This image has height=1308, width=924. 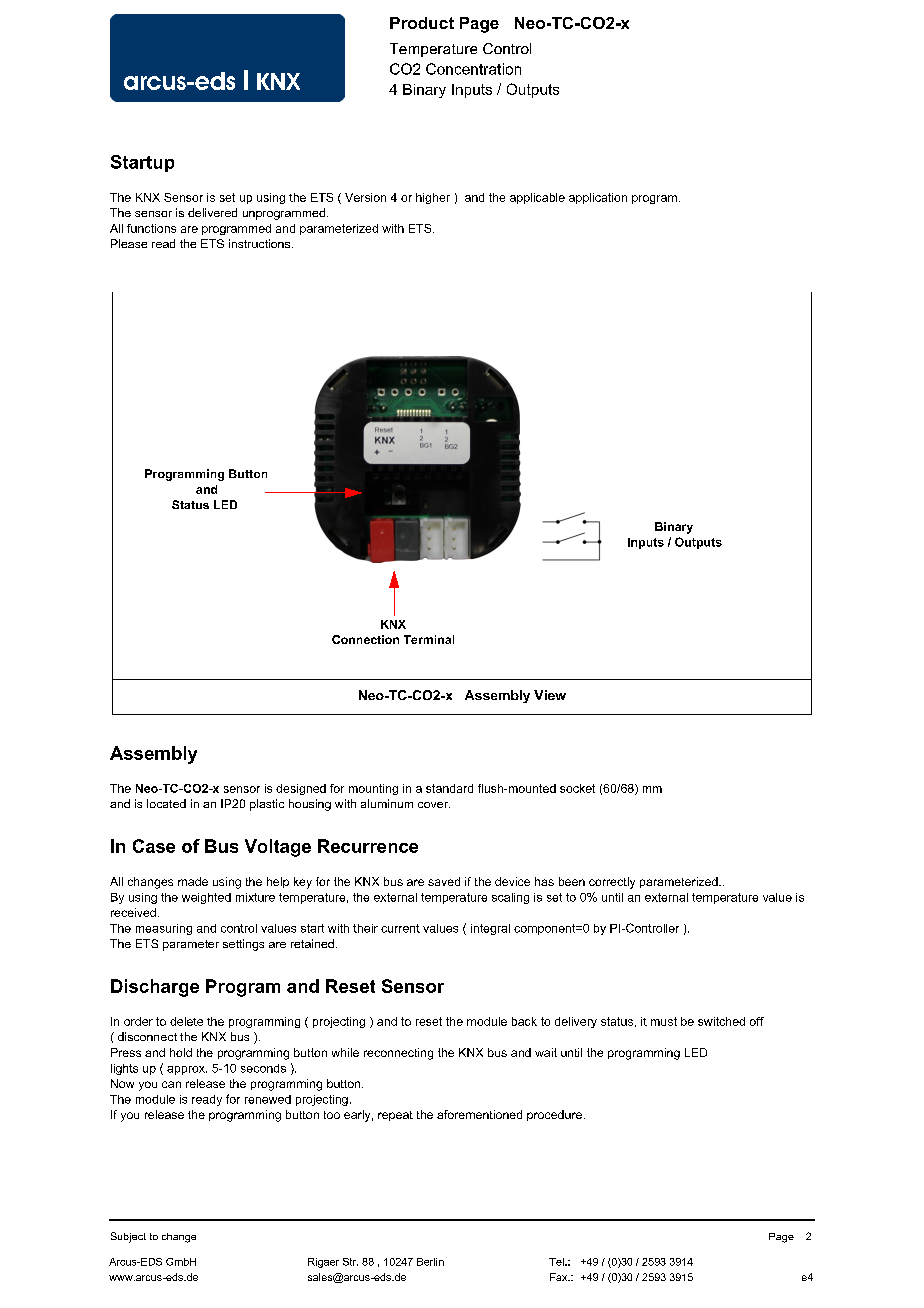 What do you see at coordinates (193, 881) in the image?
I see `made` at bounding box center [193, 881].
